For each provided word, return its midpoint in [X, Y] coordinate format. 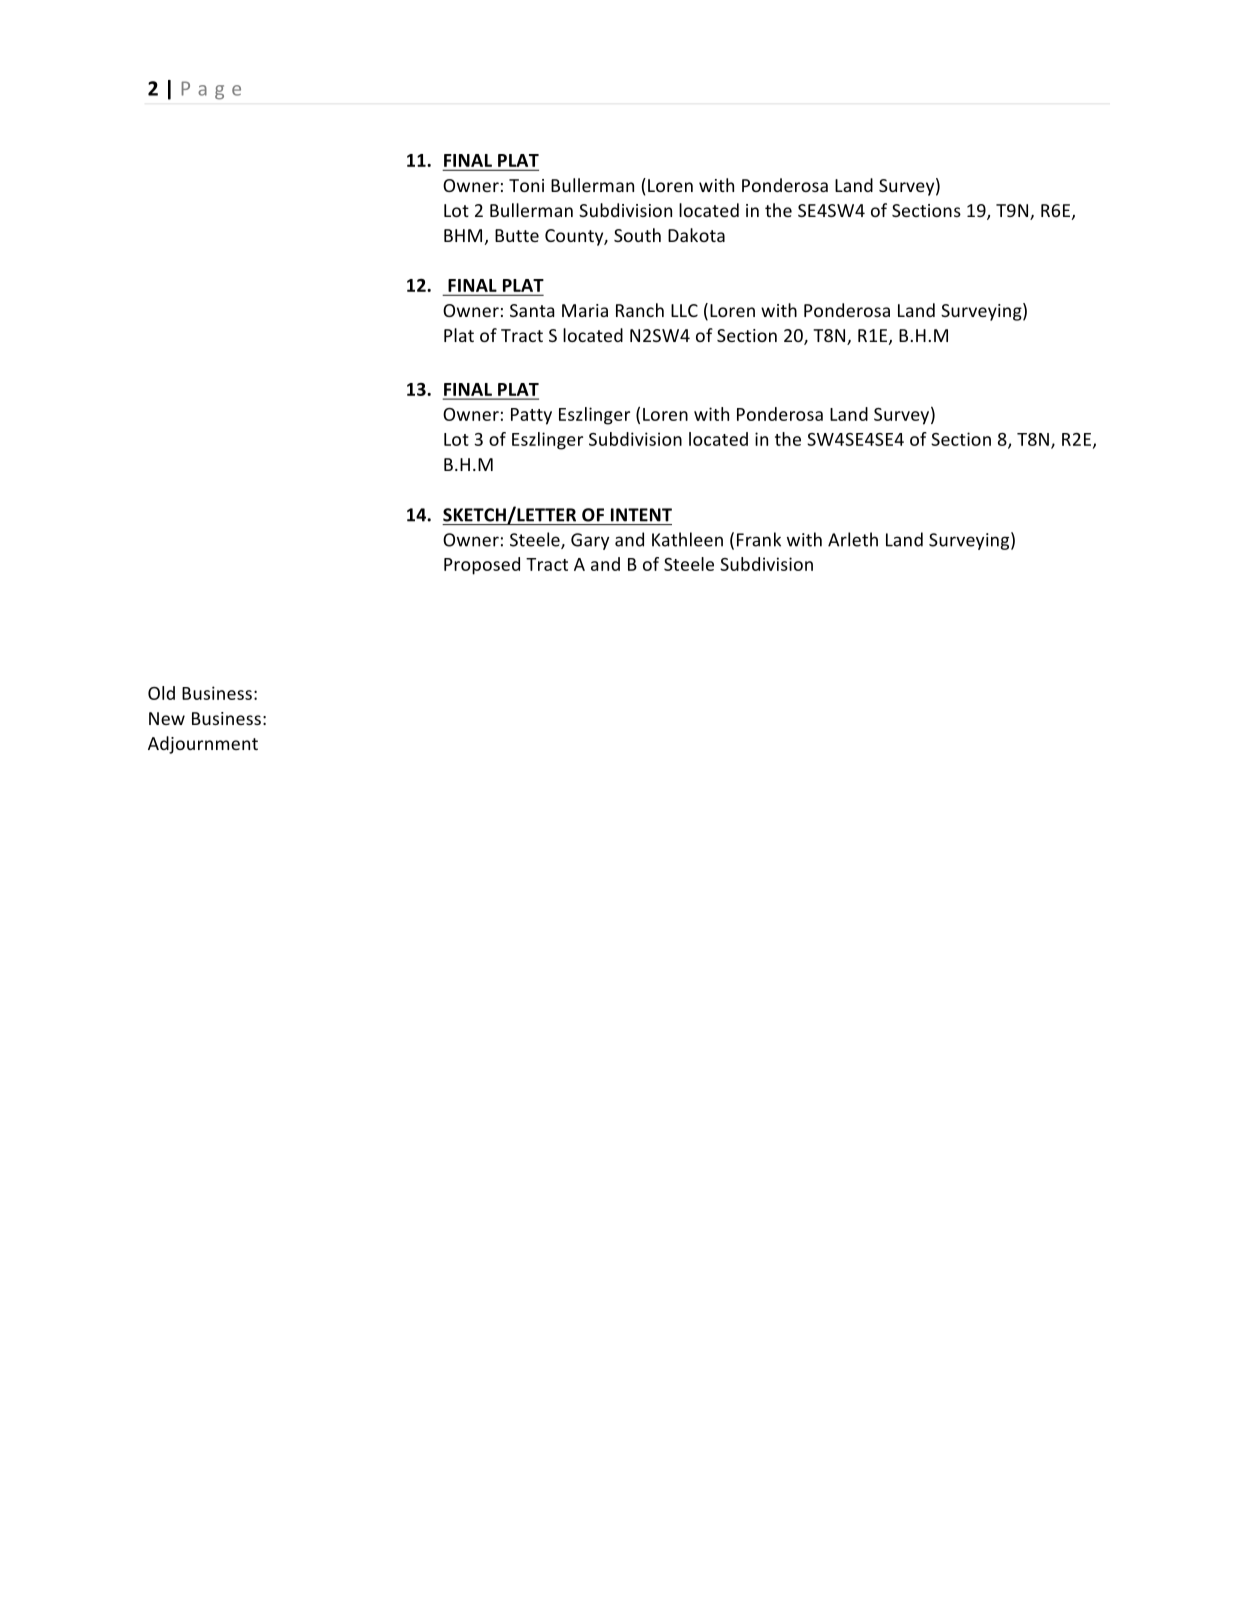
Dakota [696, 235]
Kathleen [687, 539]
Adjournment [203, 745]
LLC [684, 310]
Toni [526, 185]
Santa [532, 310]
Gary [590, 541]
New [167, 718]
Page [211, 90]
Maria [585, 310]
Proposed [482, 566]
